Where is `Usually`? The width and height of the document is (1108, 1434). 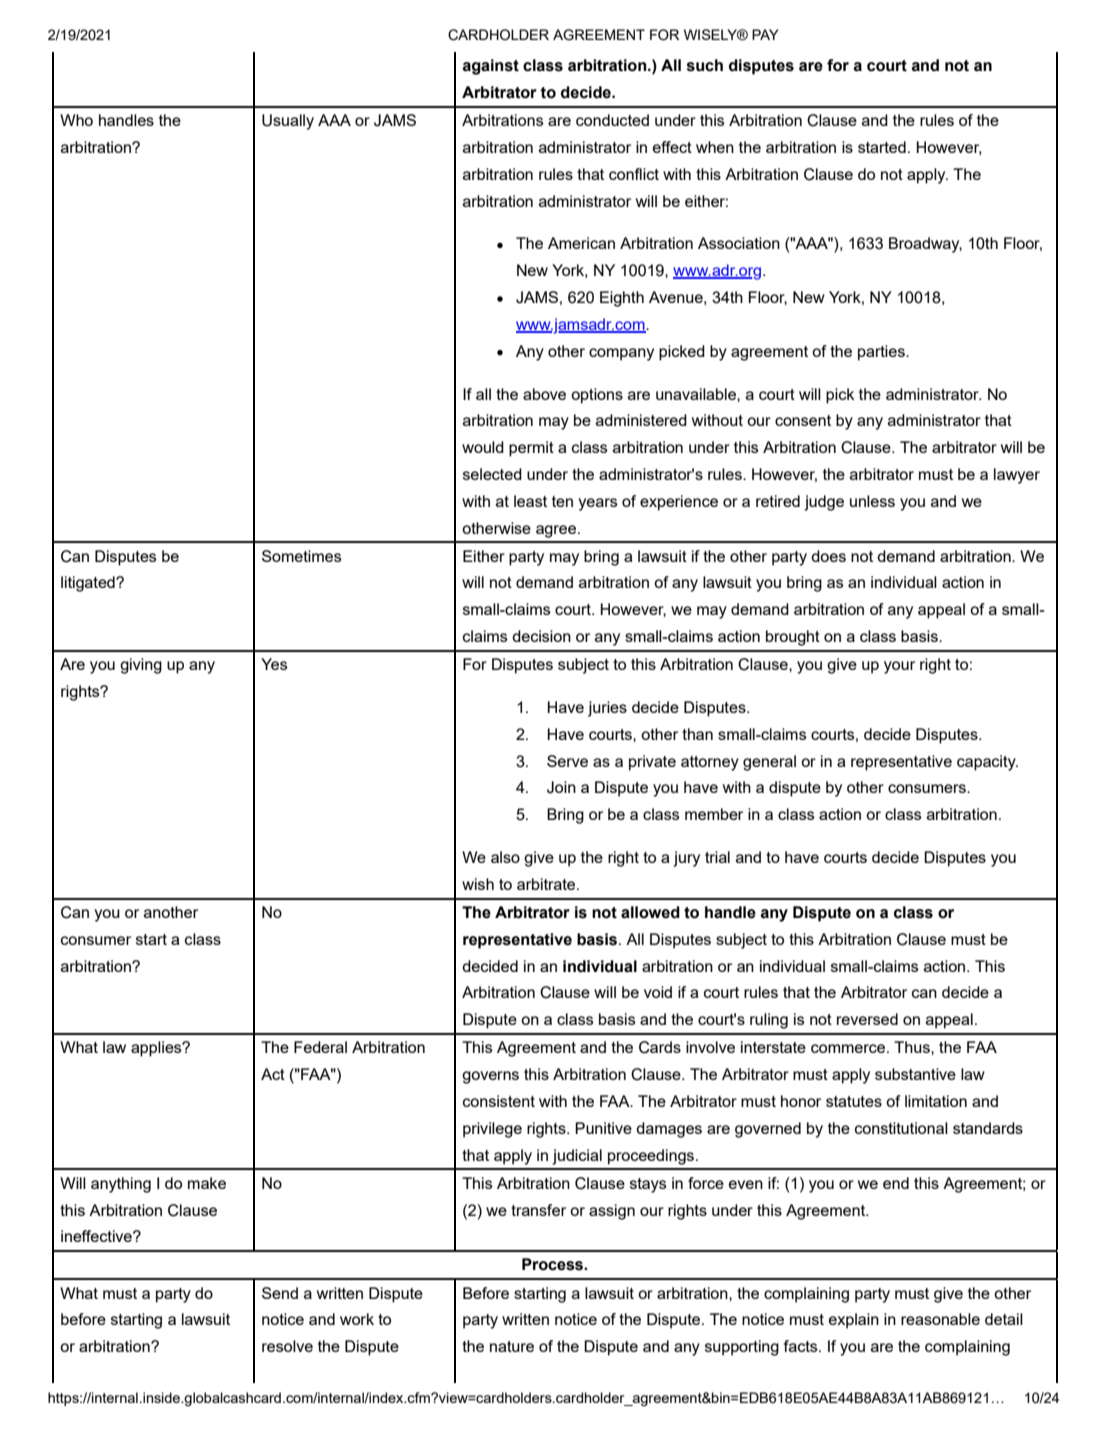 Usually is located at coordinates (288, 122).
